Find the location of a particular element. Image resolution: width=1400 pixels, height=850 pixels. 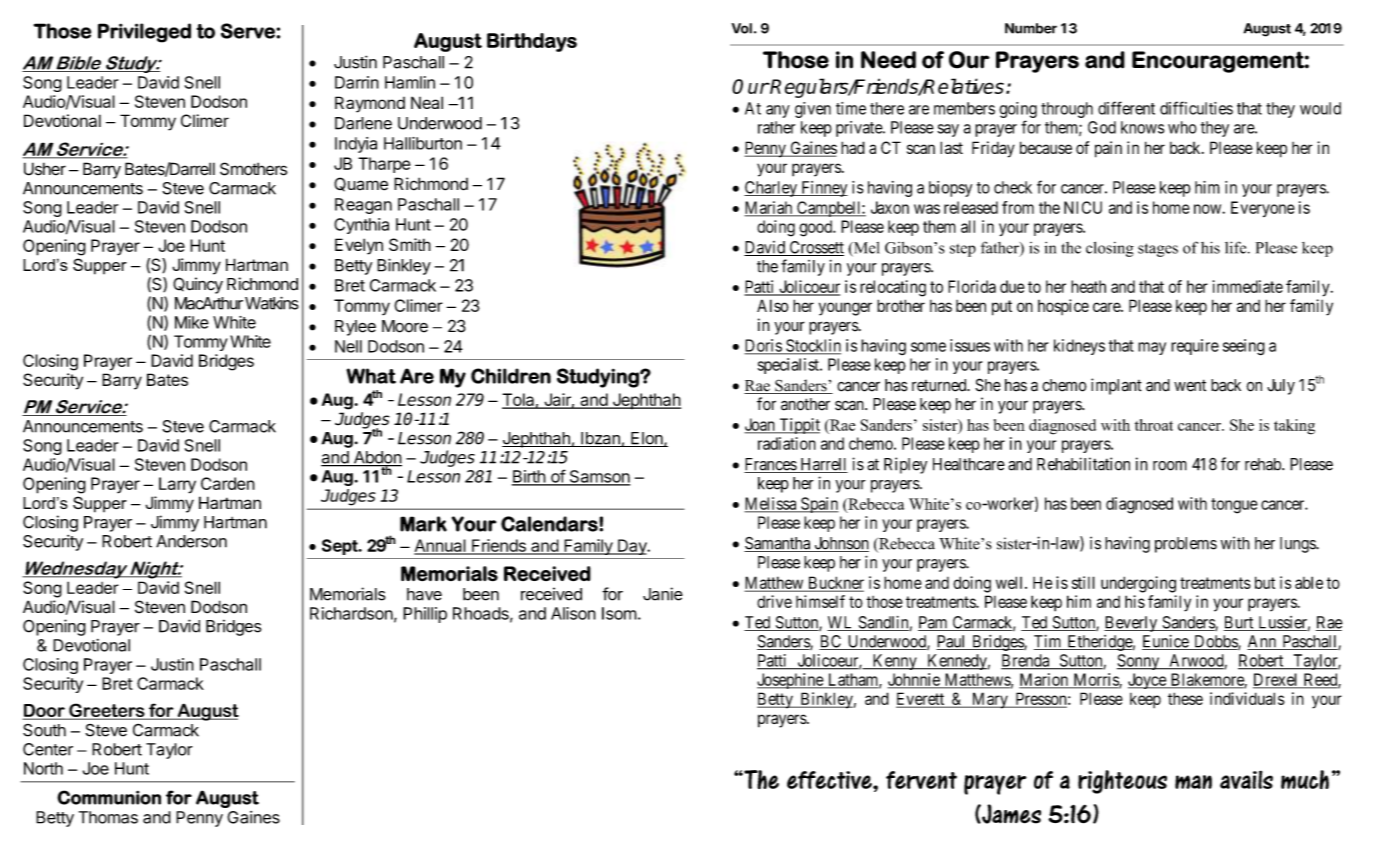

Joan is located at coordinates (760, 425).
